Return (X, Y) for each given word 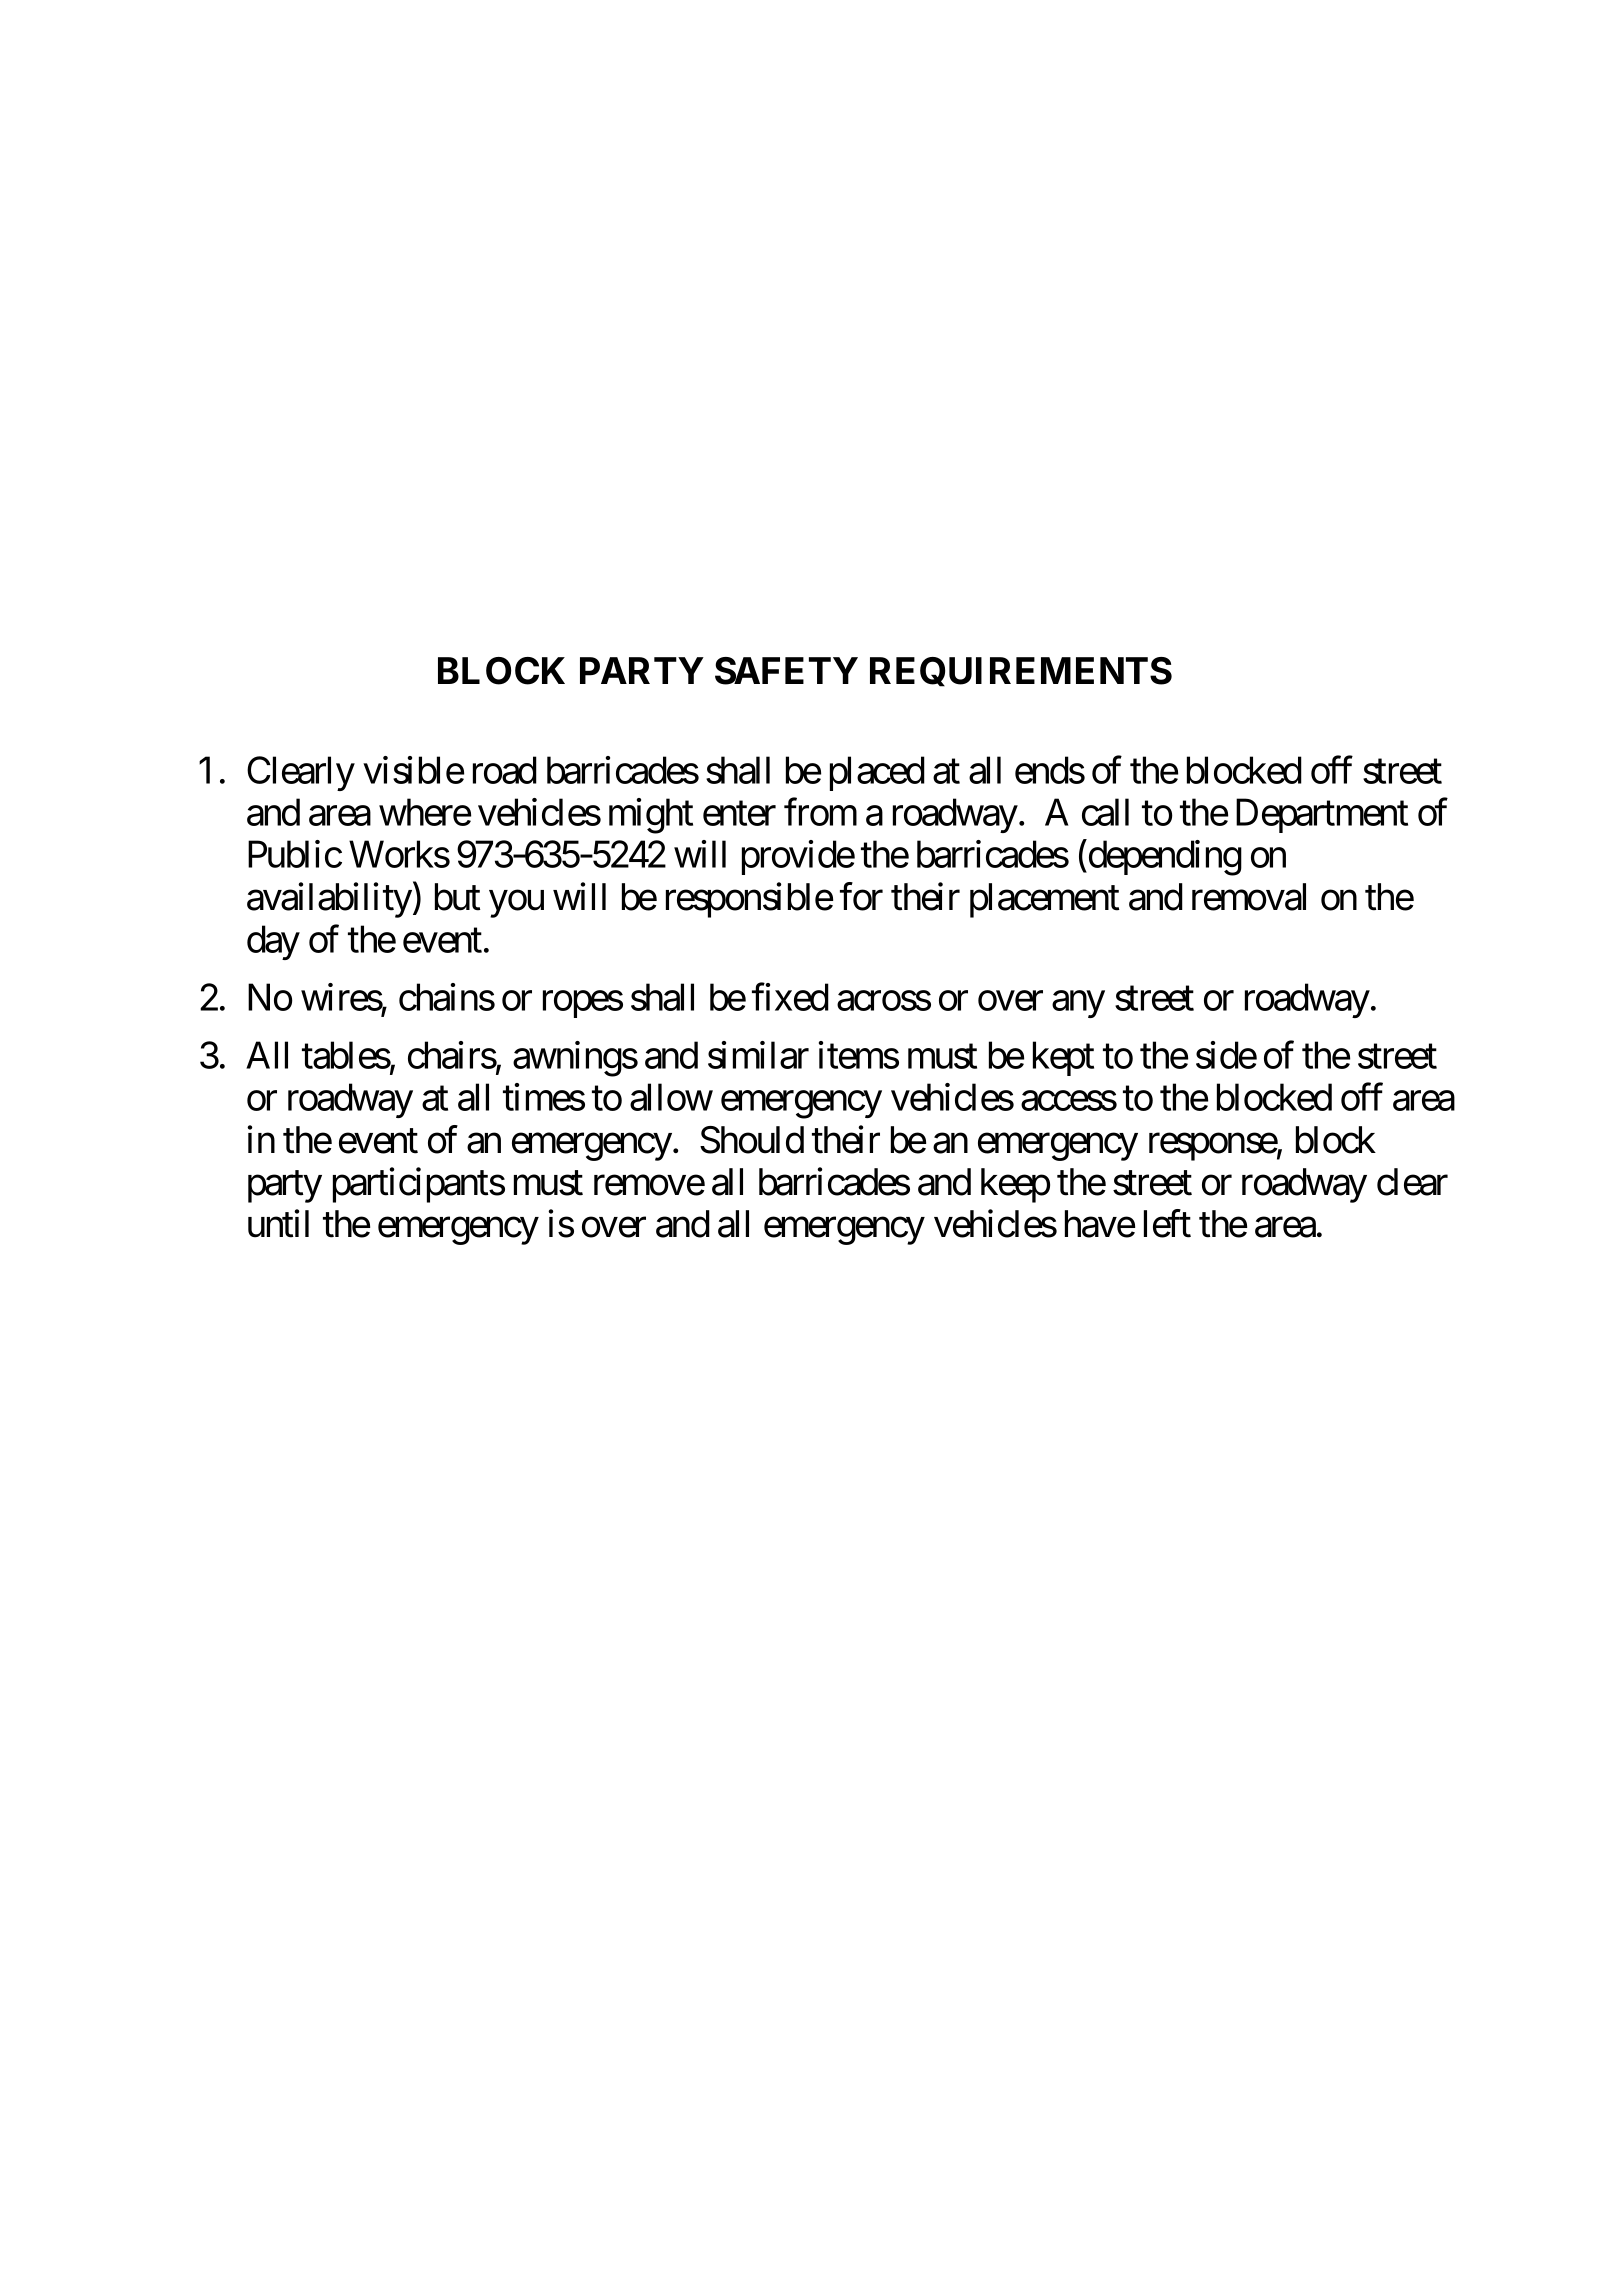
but (458, 897)
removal (1249, 897)
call (1105, 812)
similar (758, 1055)
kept (1063, 1058)
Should (752, 1140)
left (1167, 1224)
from (820, 812)
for (861, 896)
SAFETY (786, 671)
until (278, 1224)
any (1078, 1004)
